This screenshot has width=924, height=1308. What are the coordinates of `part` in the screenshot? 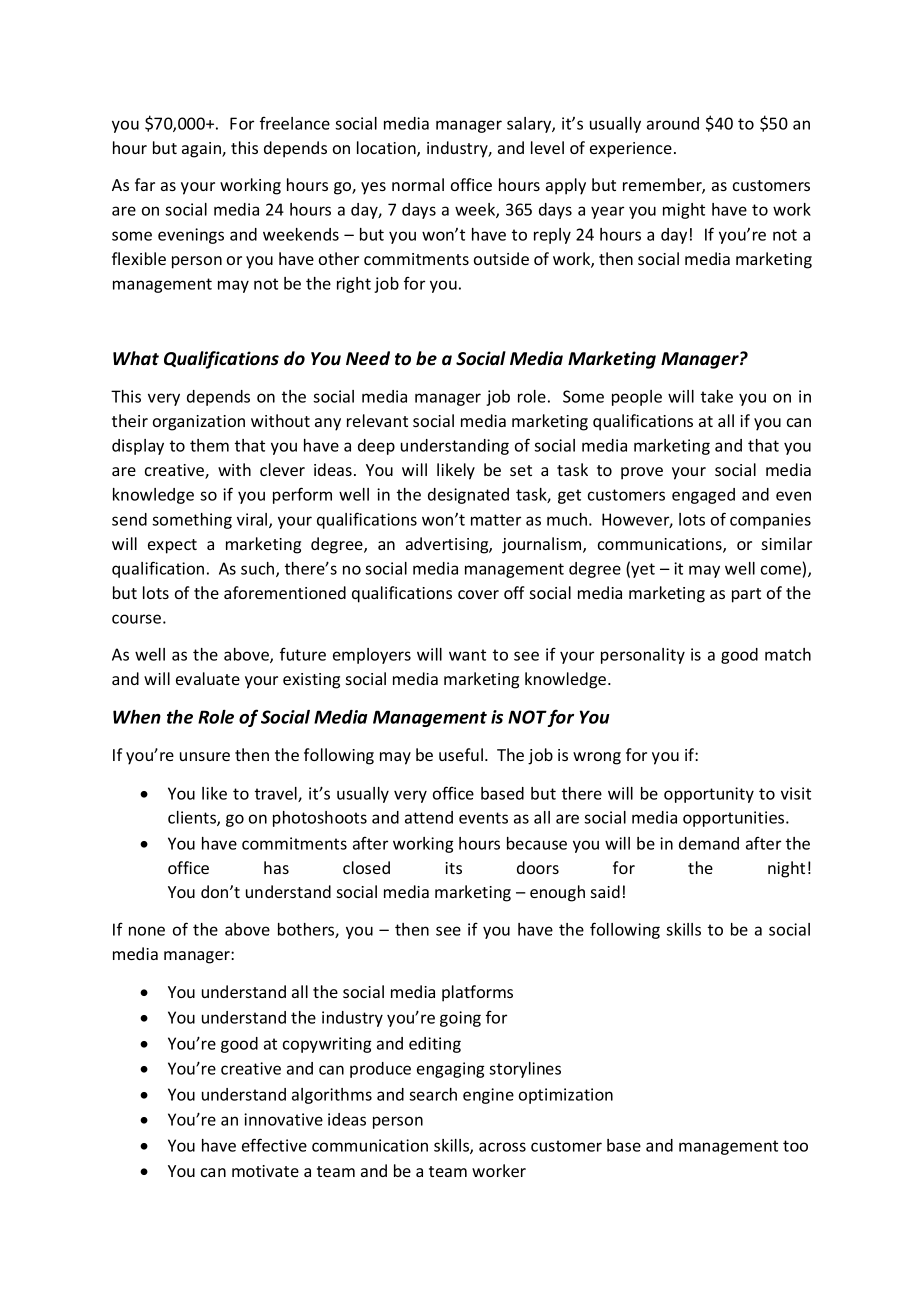 It's located at (746, 595).
